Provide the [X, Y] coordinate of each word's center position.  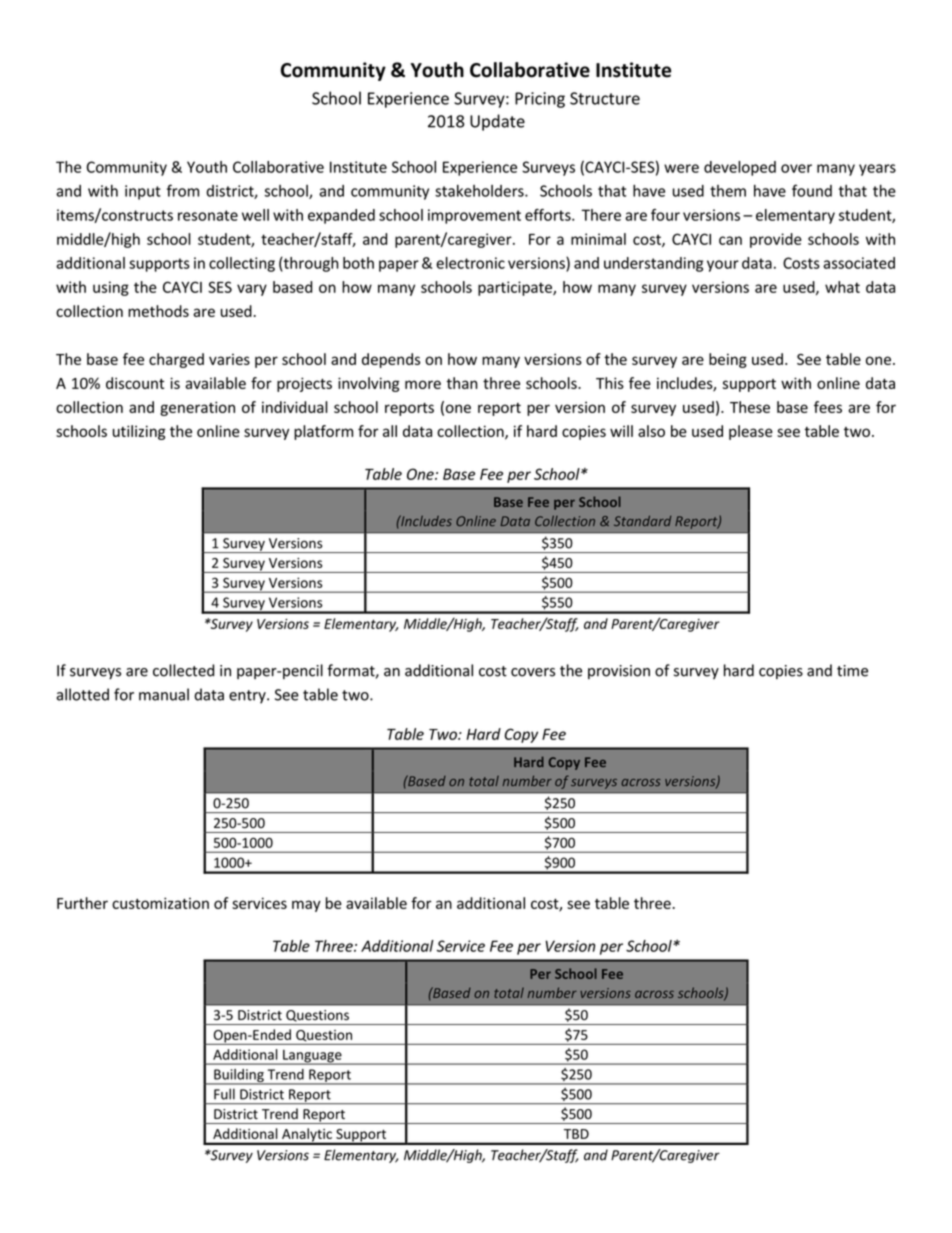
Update [497, 122]
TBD [576, 1134]
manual [164, 694]
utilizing [139, 432]
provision [619, 672]
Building [239, 1077]
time [852, 671]
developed [740, 168]
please [751, 432]
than [462, 383]
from [183, 190]
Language [312, 1057]
